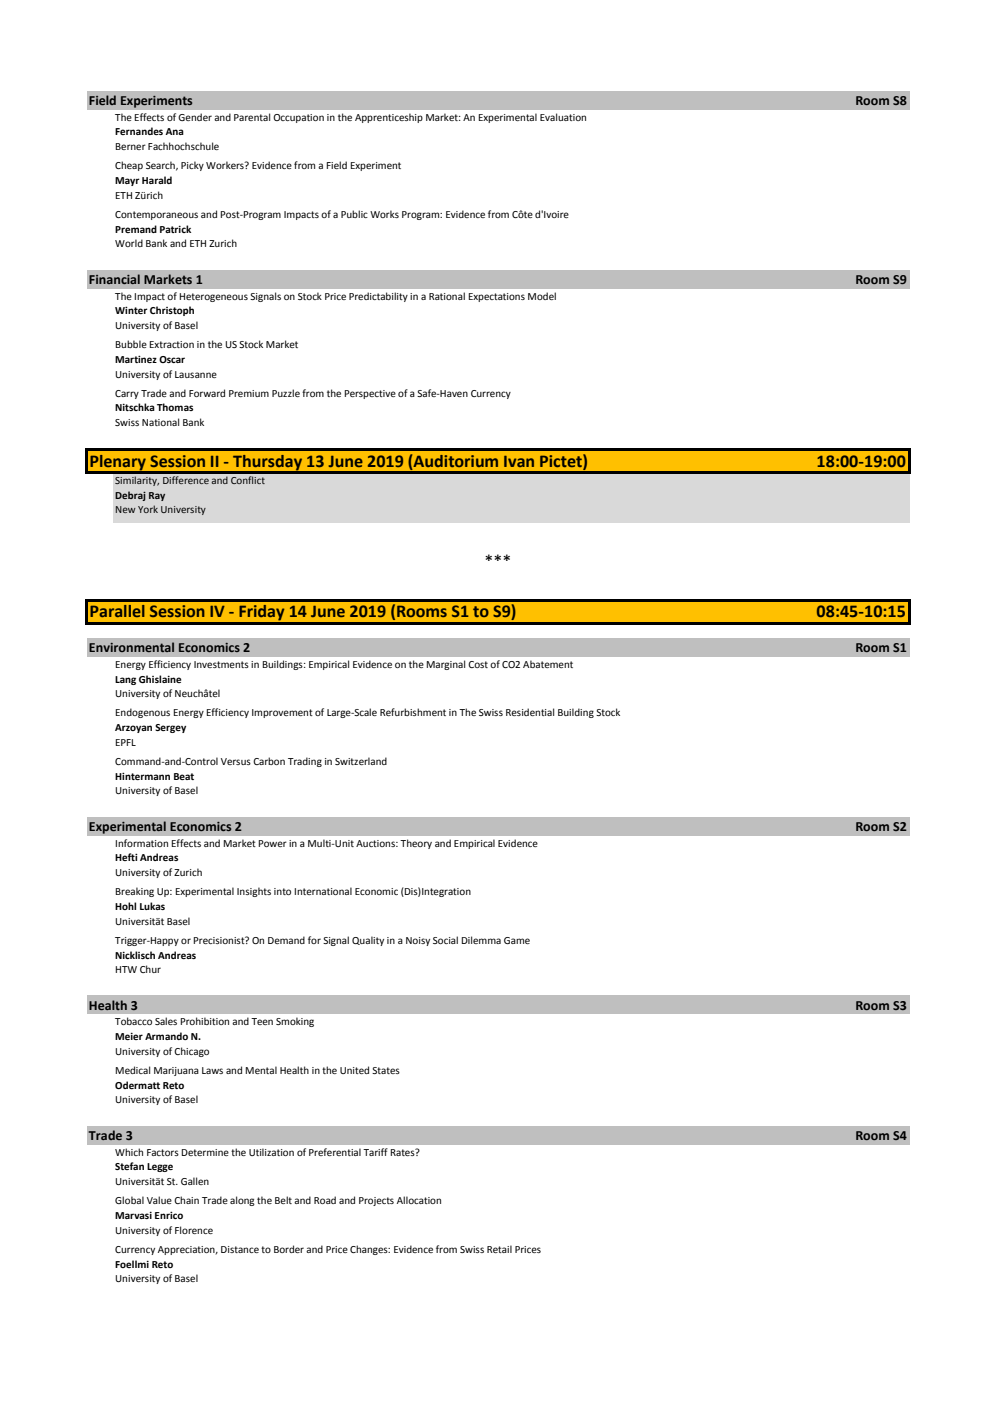 Image resolution: width=996 pixels, height=1409 pixels. Describe the element at coordinates (298, 118) in the screenshot. I see `Occupation` at that location.
